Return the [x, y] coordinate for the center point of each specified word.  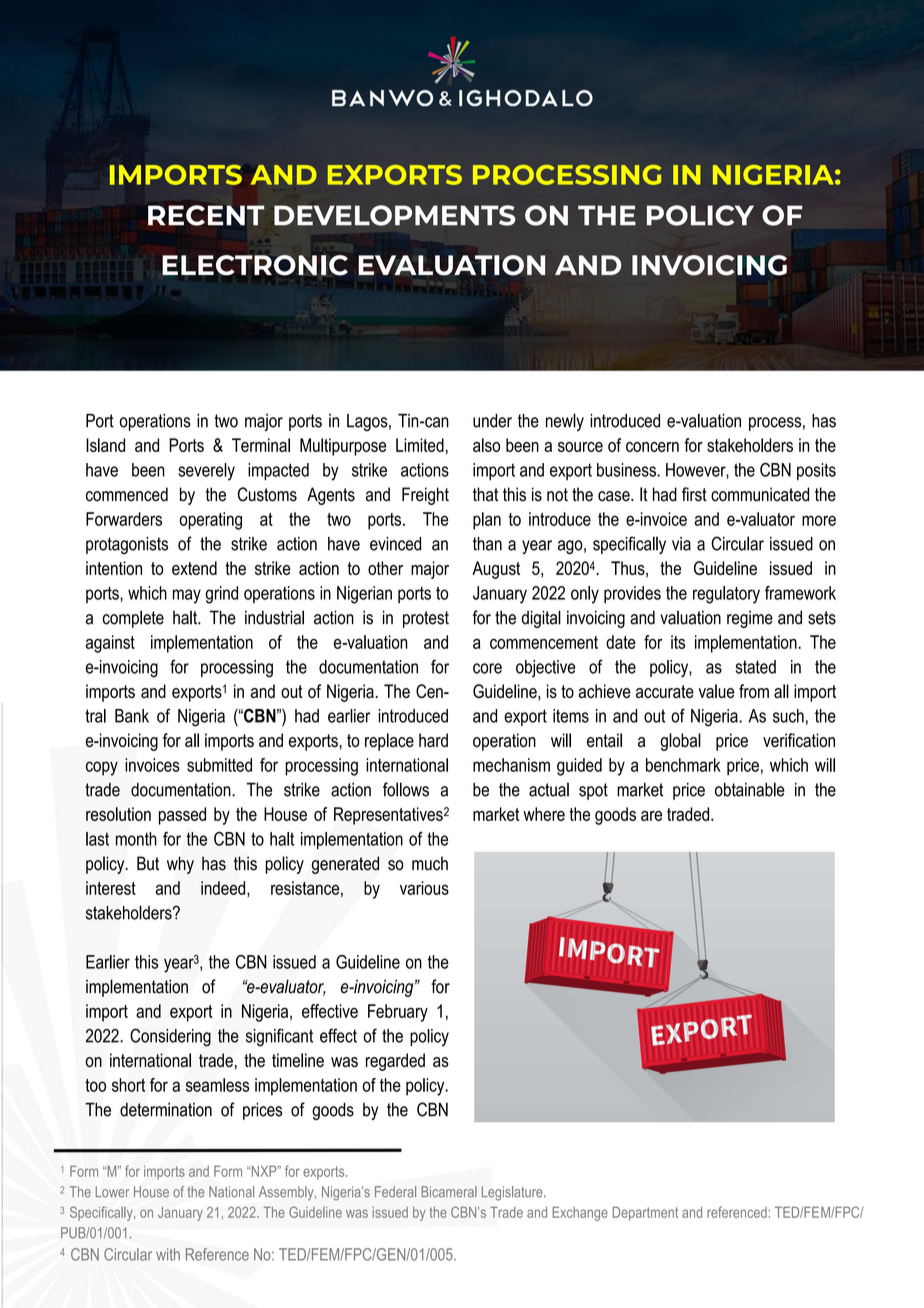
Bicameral [449, 1192]
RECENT [206, 215]
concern [652, 447]
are [651, 816]
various [424, 888]
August [496, 570]
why [180, 865]
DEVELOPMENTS [395, 215]
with [168, 1254]
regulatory [726, 595]
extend [194, 568]
